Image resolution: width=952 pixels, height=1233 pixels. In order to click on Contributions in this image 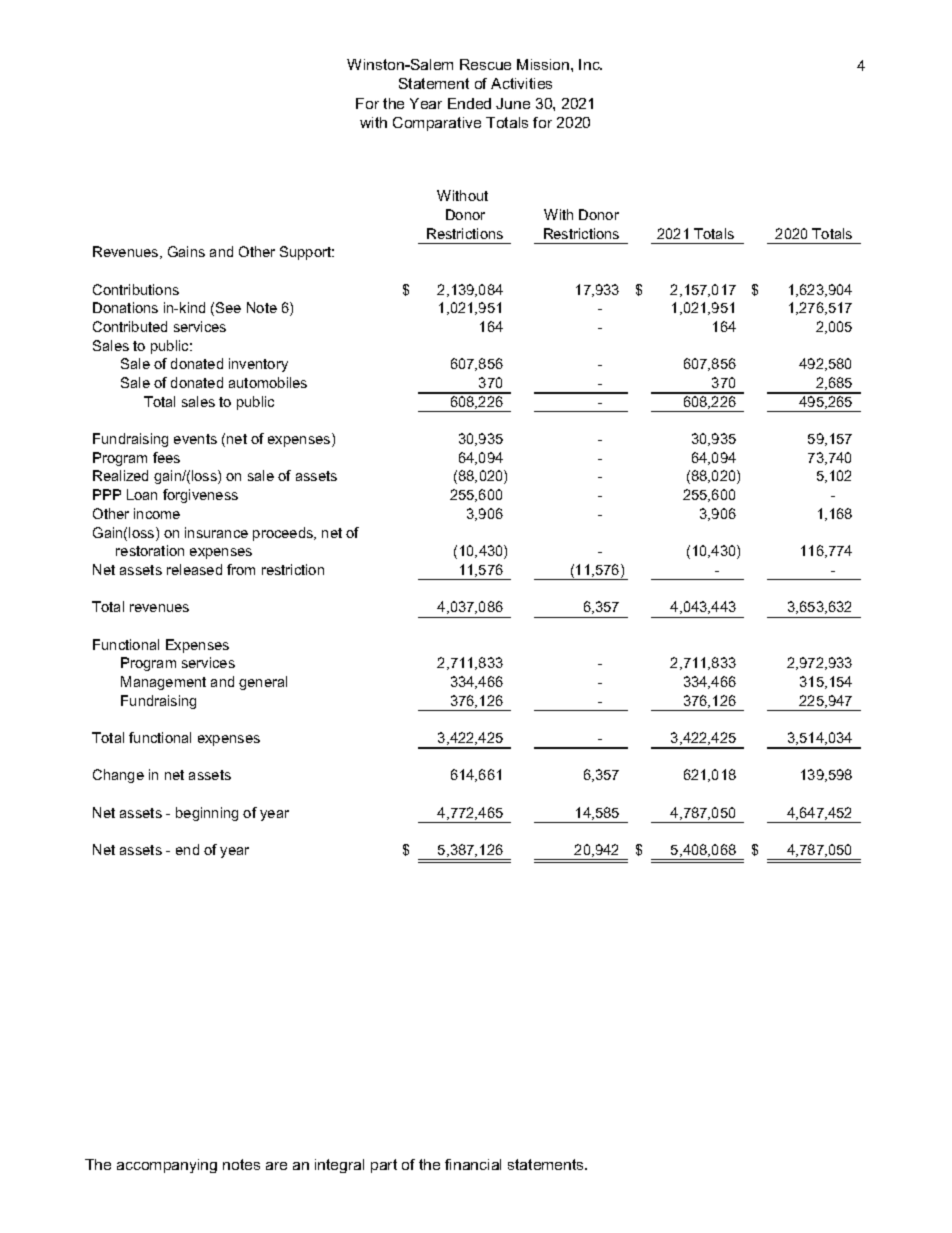, I will do `click(136, 289)`.
